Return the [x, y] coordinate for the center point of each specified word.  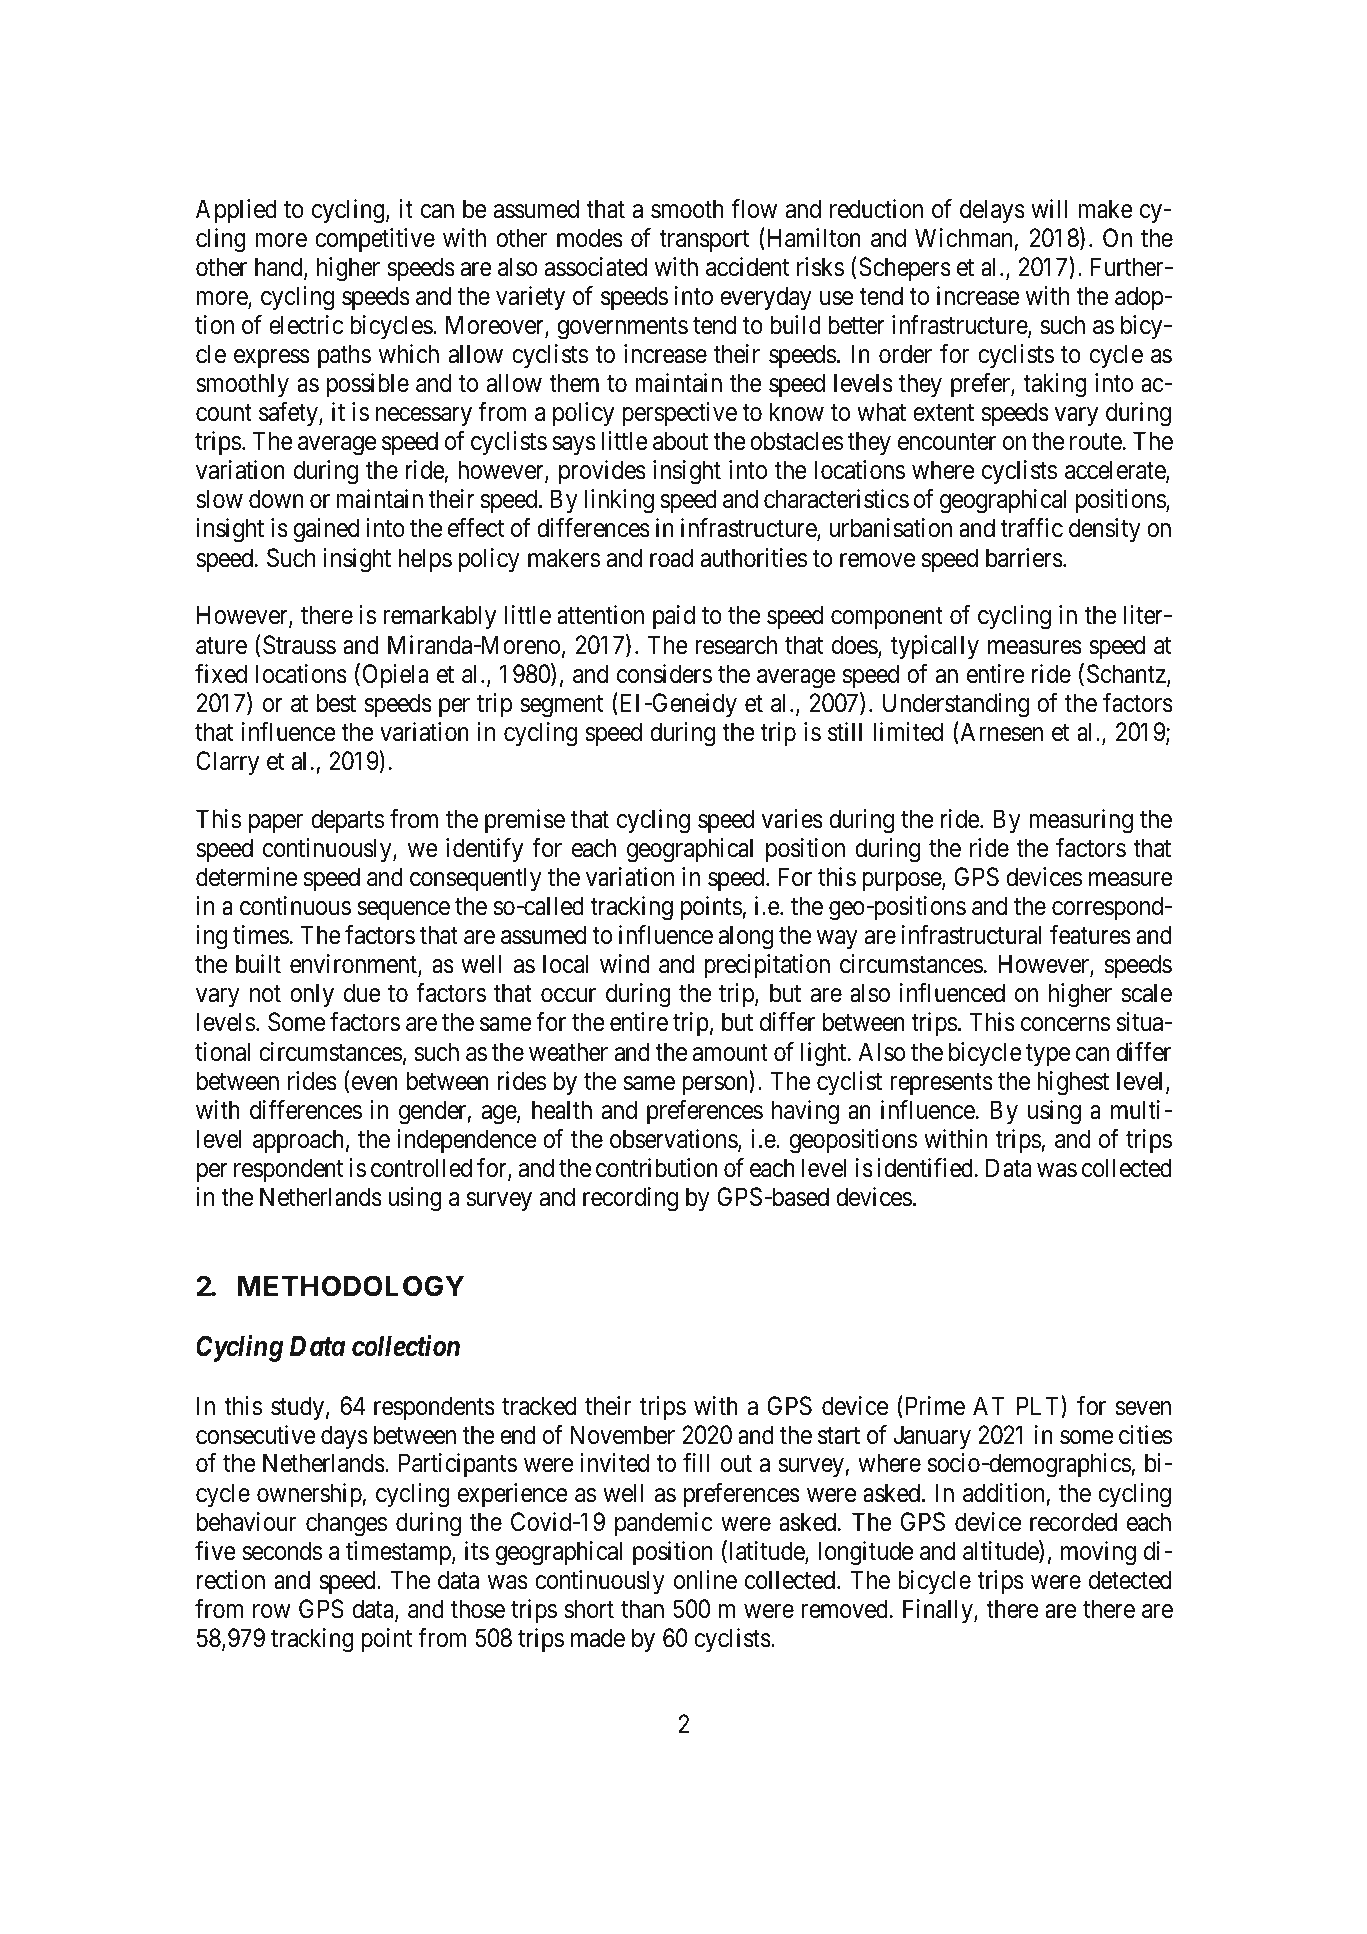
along [746, 937]
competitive [375, 240]
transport [704, 241]
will [1049, 208]
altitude [1001, 1552]
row [272, 1611]
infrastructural [971, 935]
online [705, 1580]
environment [354, 965]
